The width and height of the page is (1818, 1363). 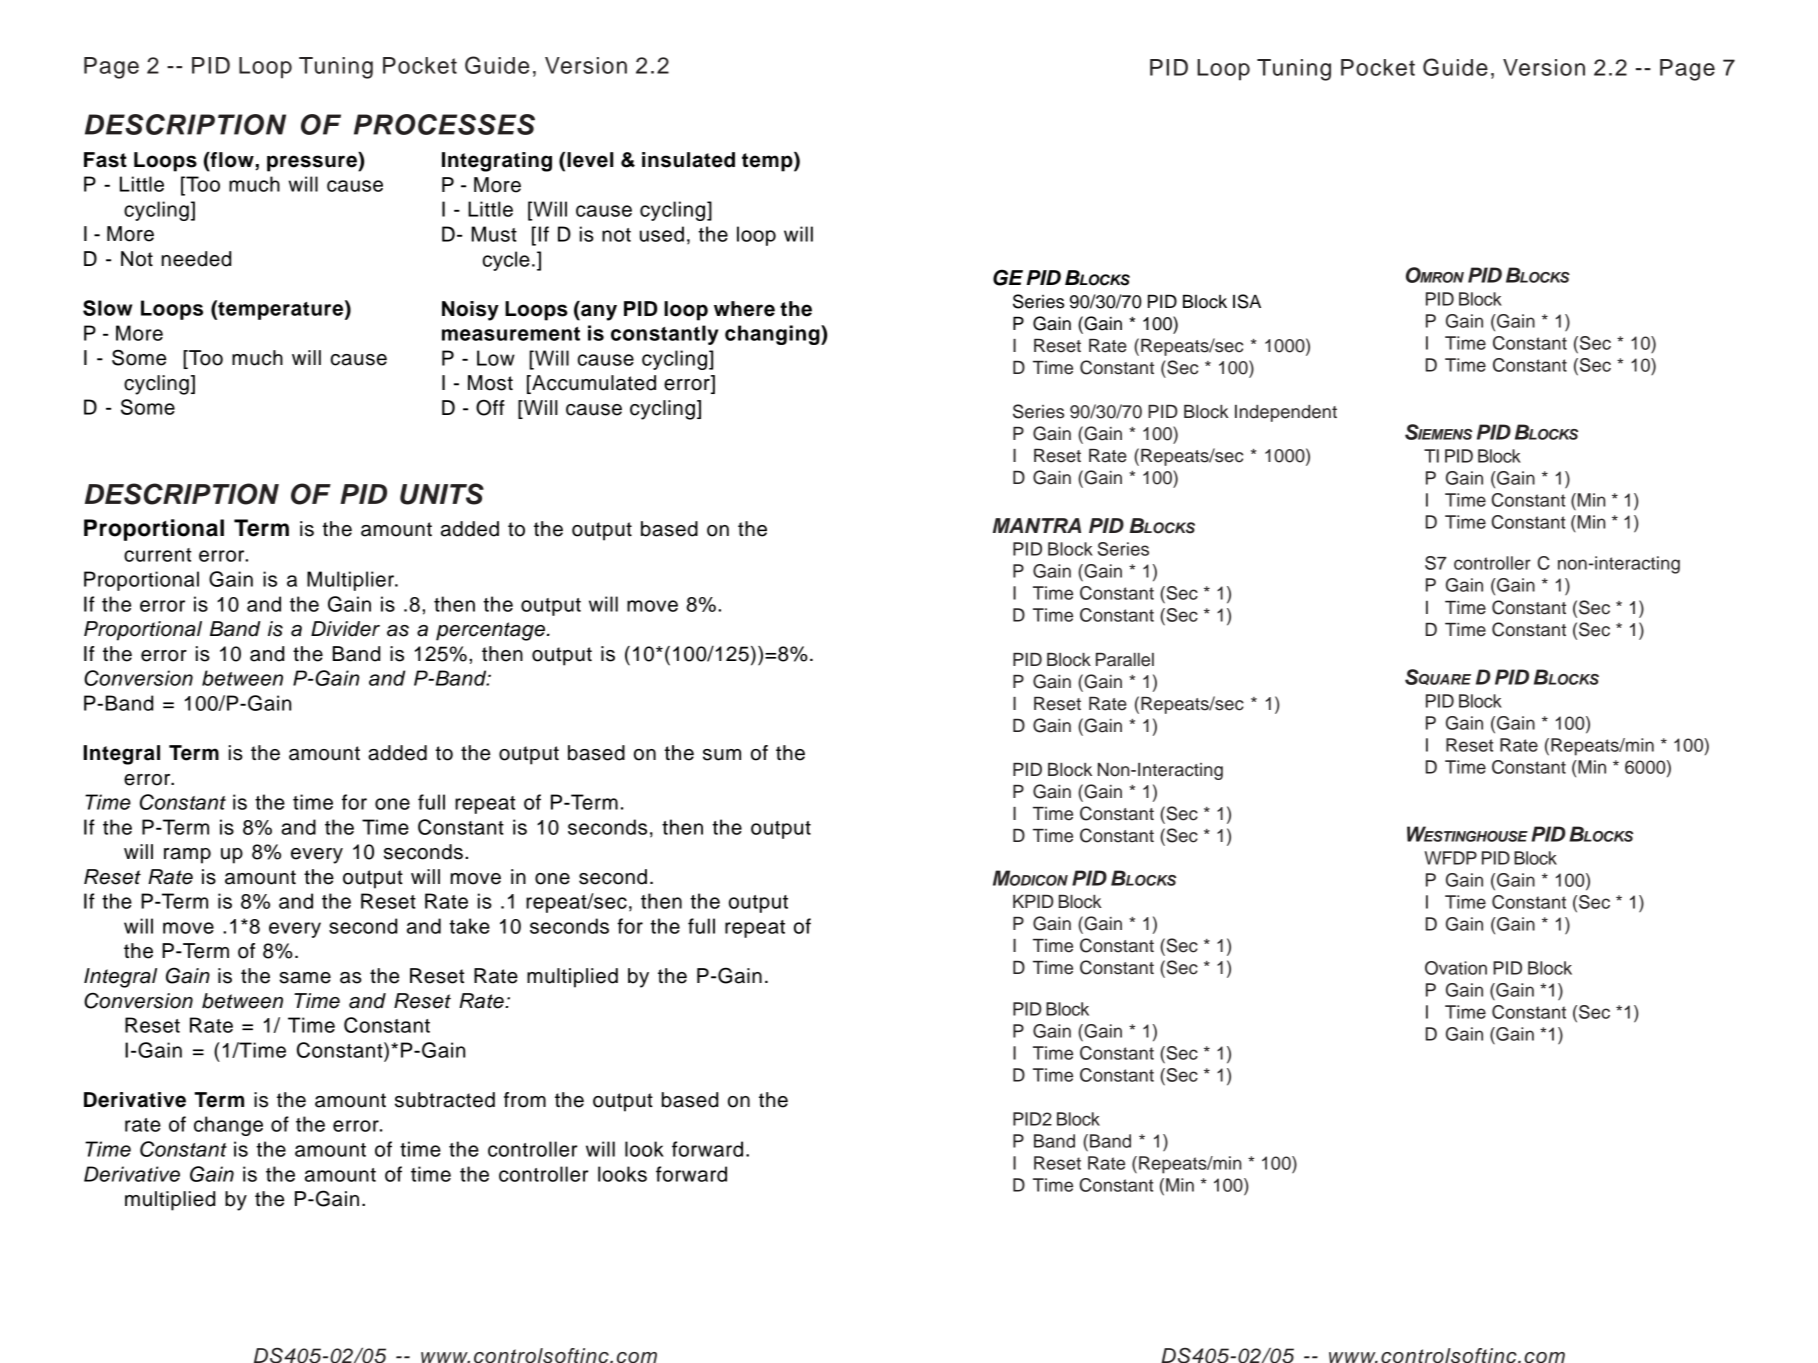 What do you see at coordinates (688, 160) in the page?
I see `insulated` at bounding box center [688, 160].
